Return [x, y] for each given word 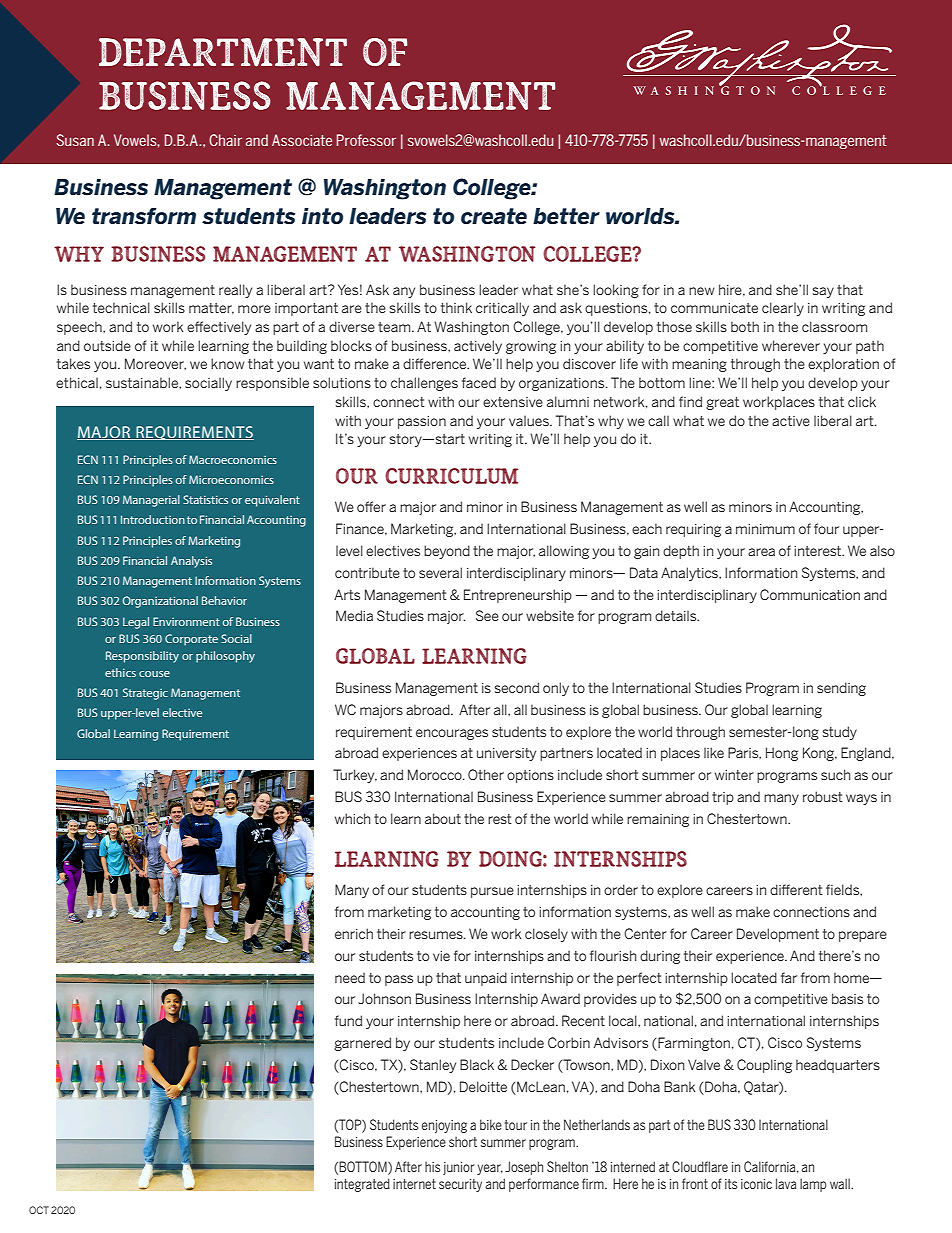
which [352, 818]
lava [786, 1183]
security [460, 1185]
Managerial [151, 501]
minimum [765, 529]
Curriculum [451, 476]
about [443, 818]
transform [144, 216]
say [823, 292]
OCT [39, 1210]
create [494, 216]
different [796, 889]
